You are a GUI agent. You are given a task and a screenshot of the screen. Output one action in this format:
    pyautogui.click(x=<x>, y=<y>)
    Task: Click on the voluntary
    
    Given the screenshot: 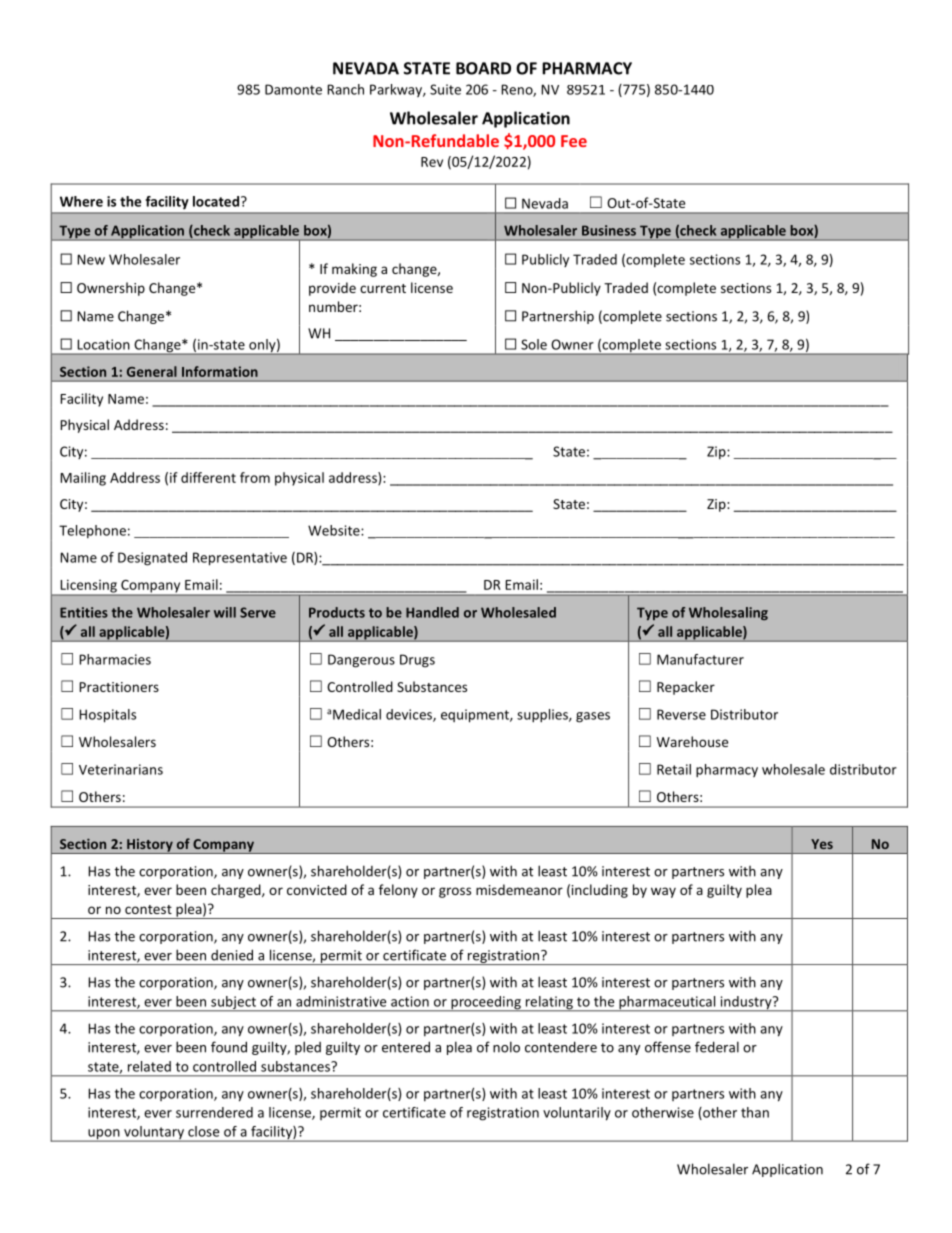 What is the action you would take?
    pyautogui.click(x=154, y=1134)
